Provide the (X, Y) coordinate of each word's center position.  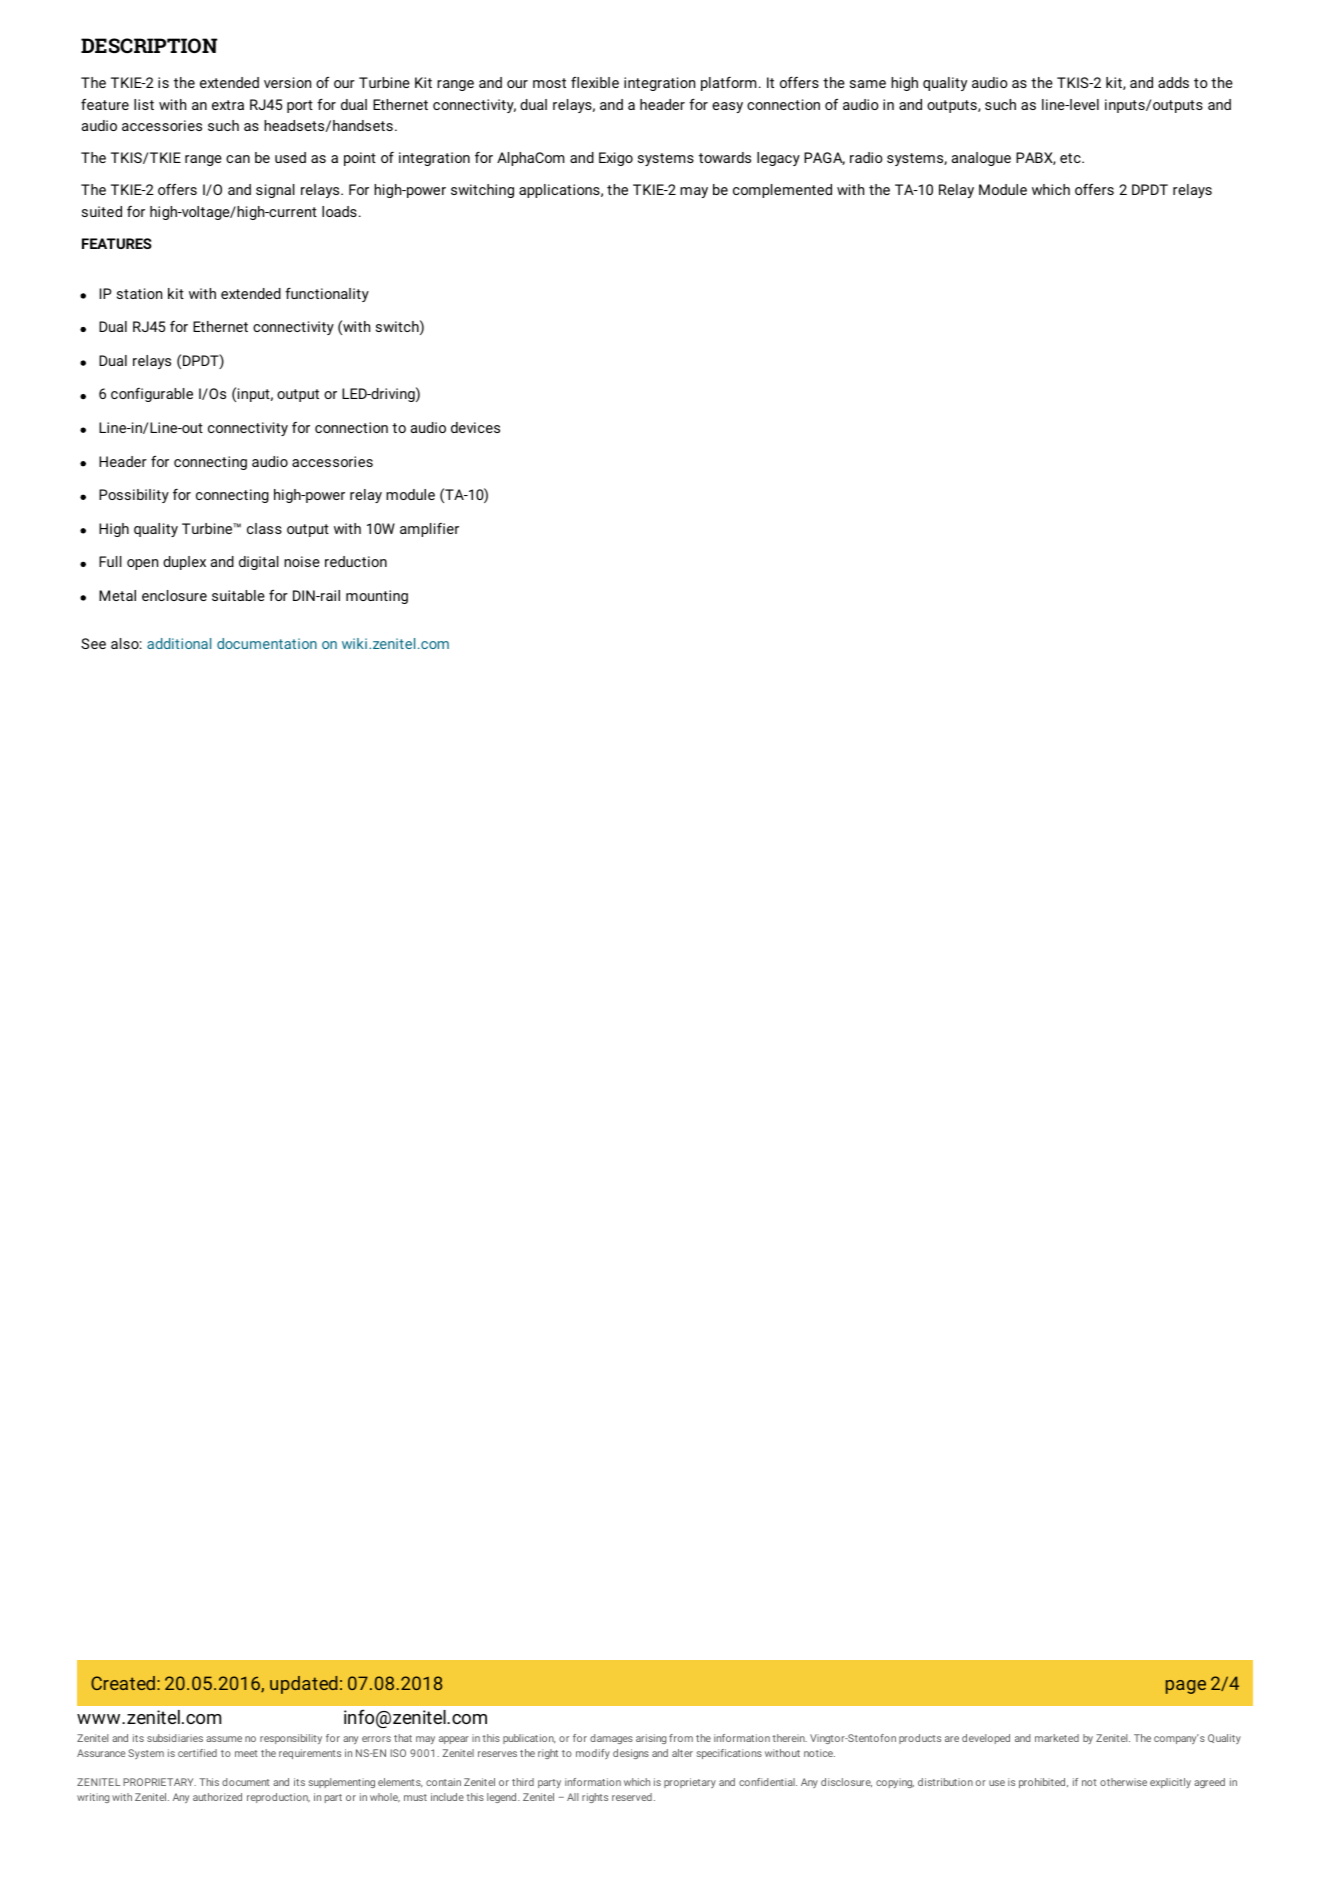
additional (179, 643)
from (681, 1738)
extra (228, 105)
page (1186, 1687)
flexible (595, 82)
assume (224, 1739)
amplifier (429, 530)
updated (304, 1685)
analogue (981, 159)
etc (1071, 158)
